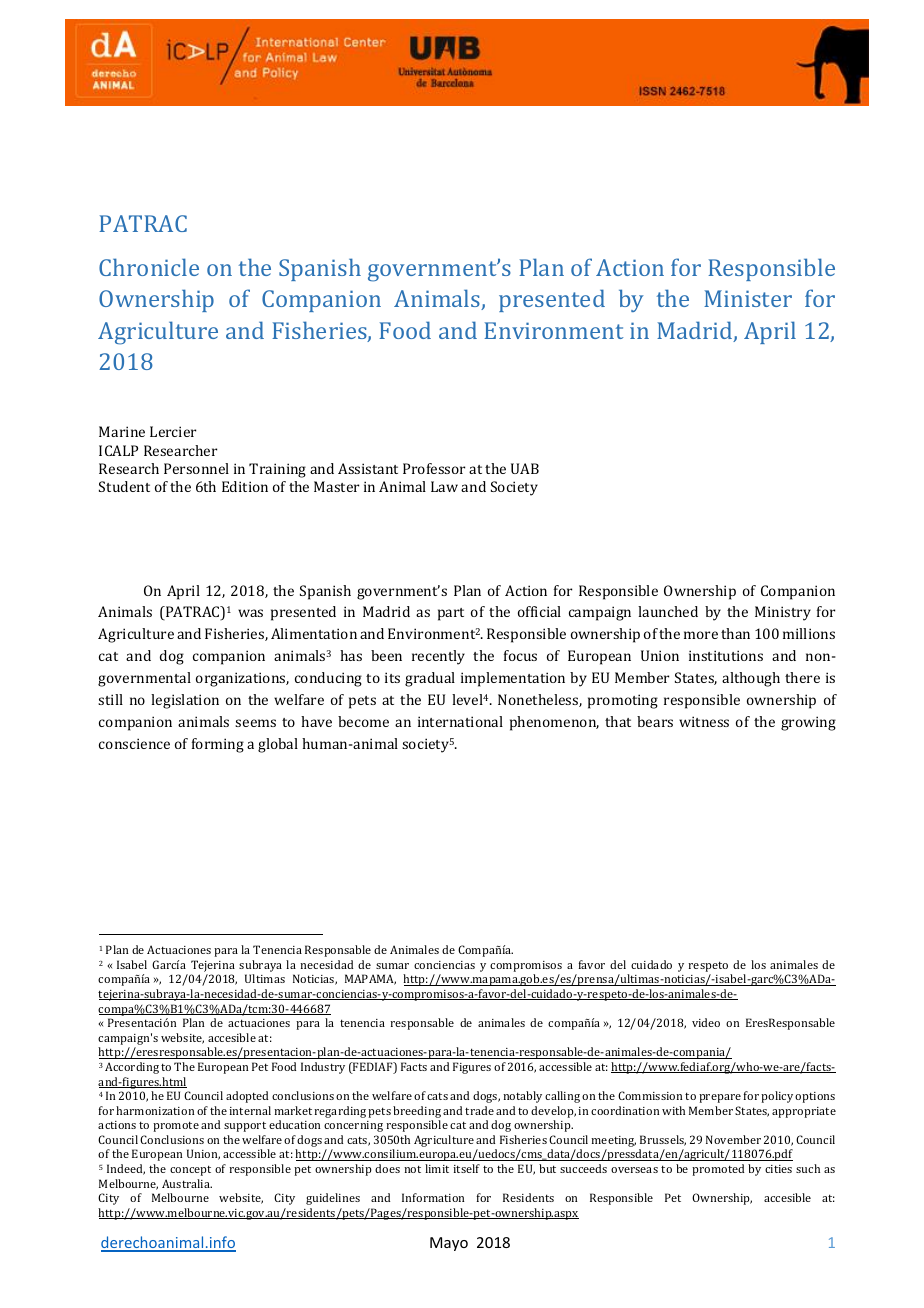 The image size is (924, 1308). What do you see at coordinates (434, 468) in the document?
I see `Professor` at bounding box center [434, 468].
